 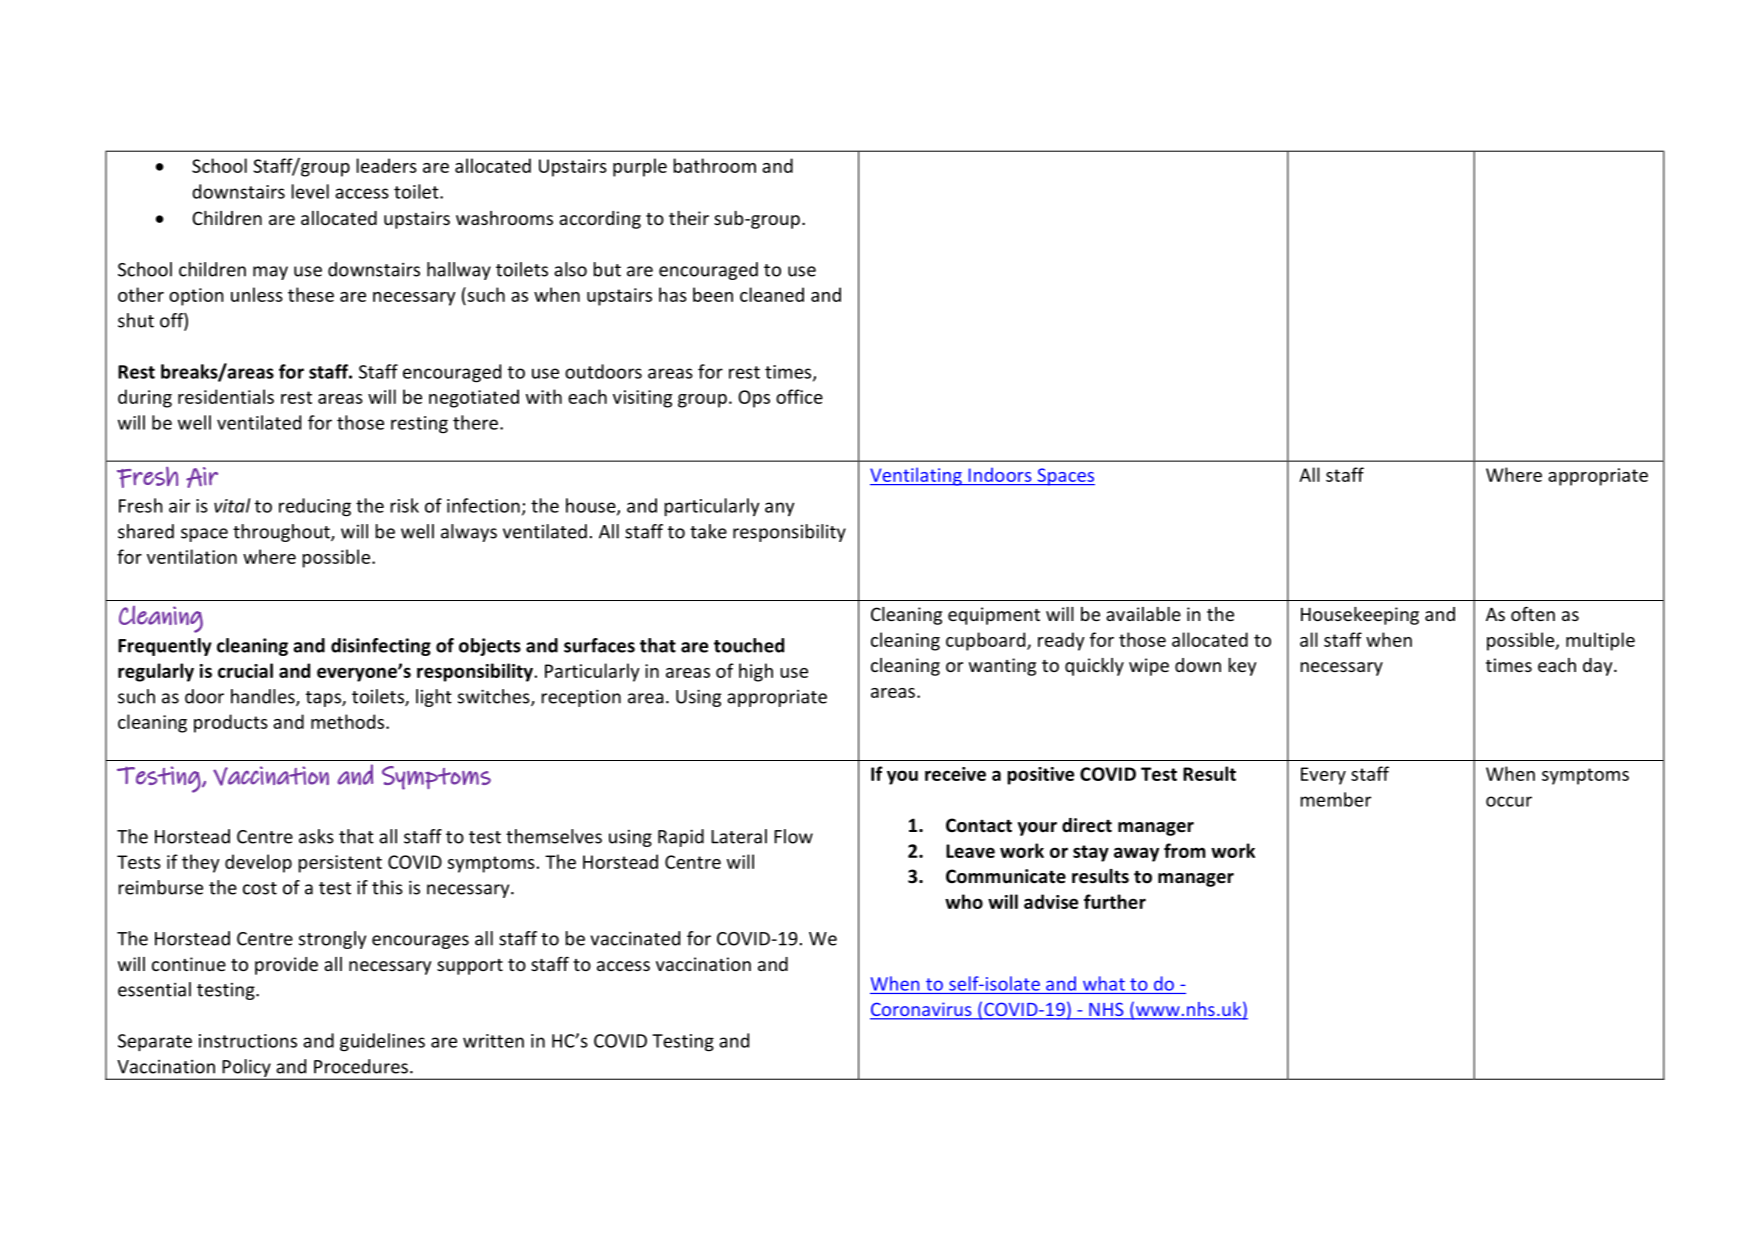 What do you see at coordinates (772, 294) in the image?
I see `cleaned` at bounding box center [772, 294].
